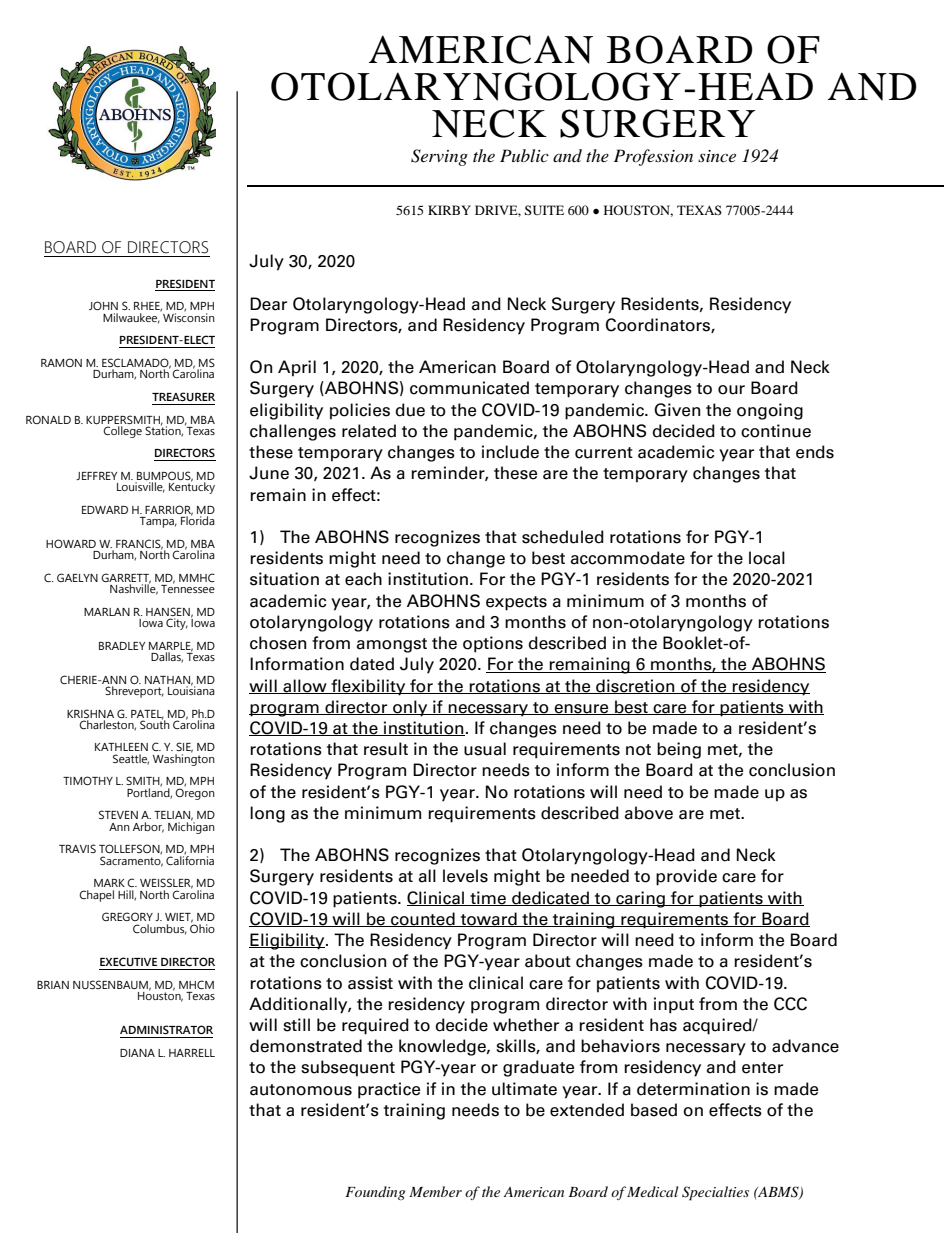  I want to click on KIRBY, so click(449, 210).
